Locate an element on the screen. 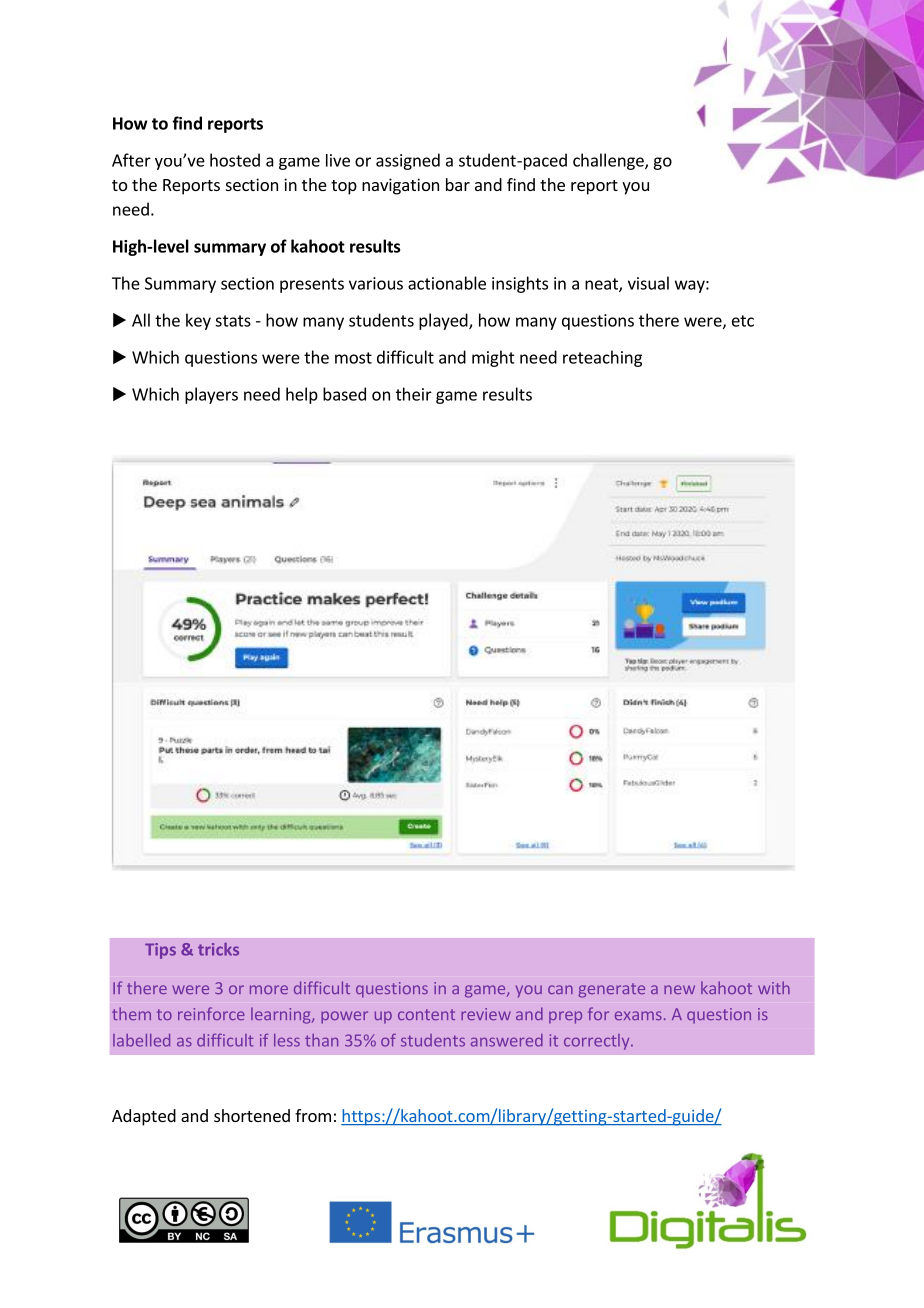  etc is located at coordinates (743, 321).
